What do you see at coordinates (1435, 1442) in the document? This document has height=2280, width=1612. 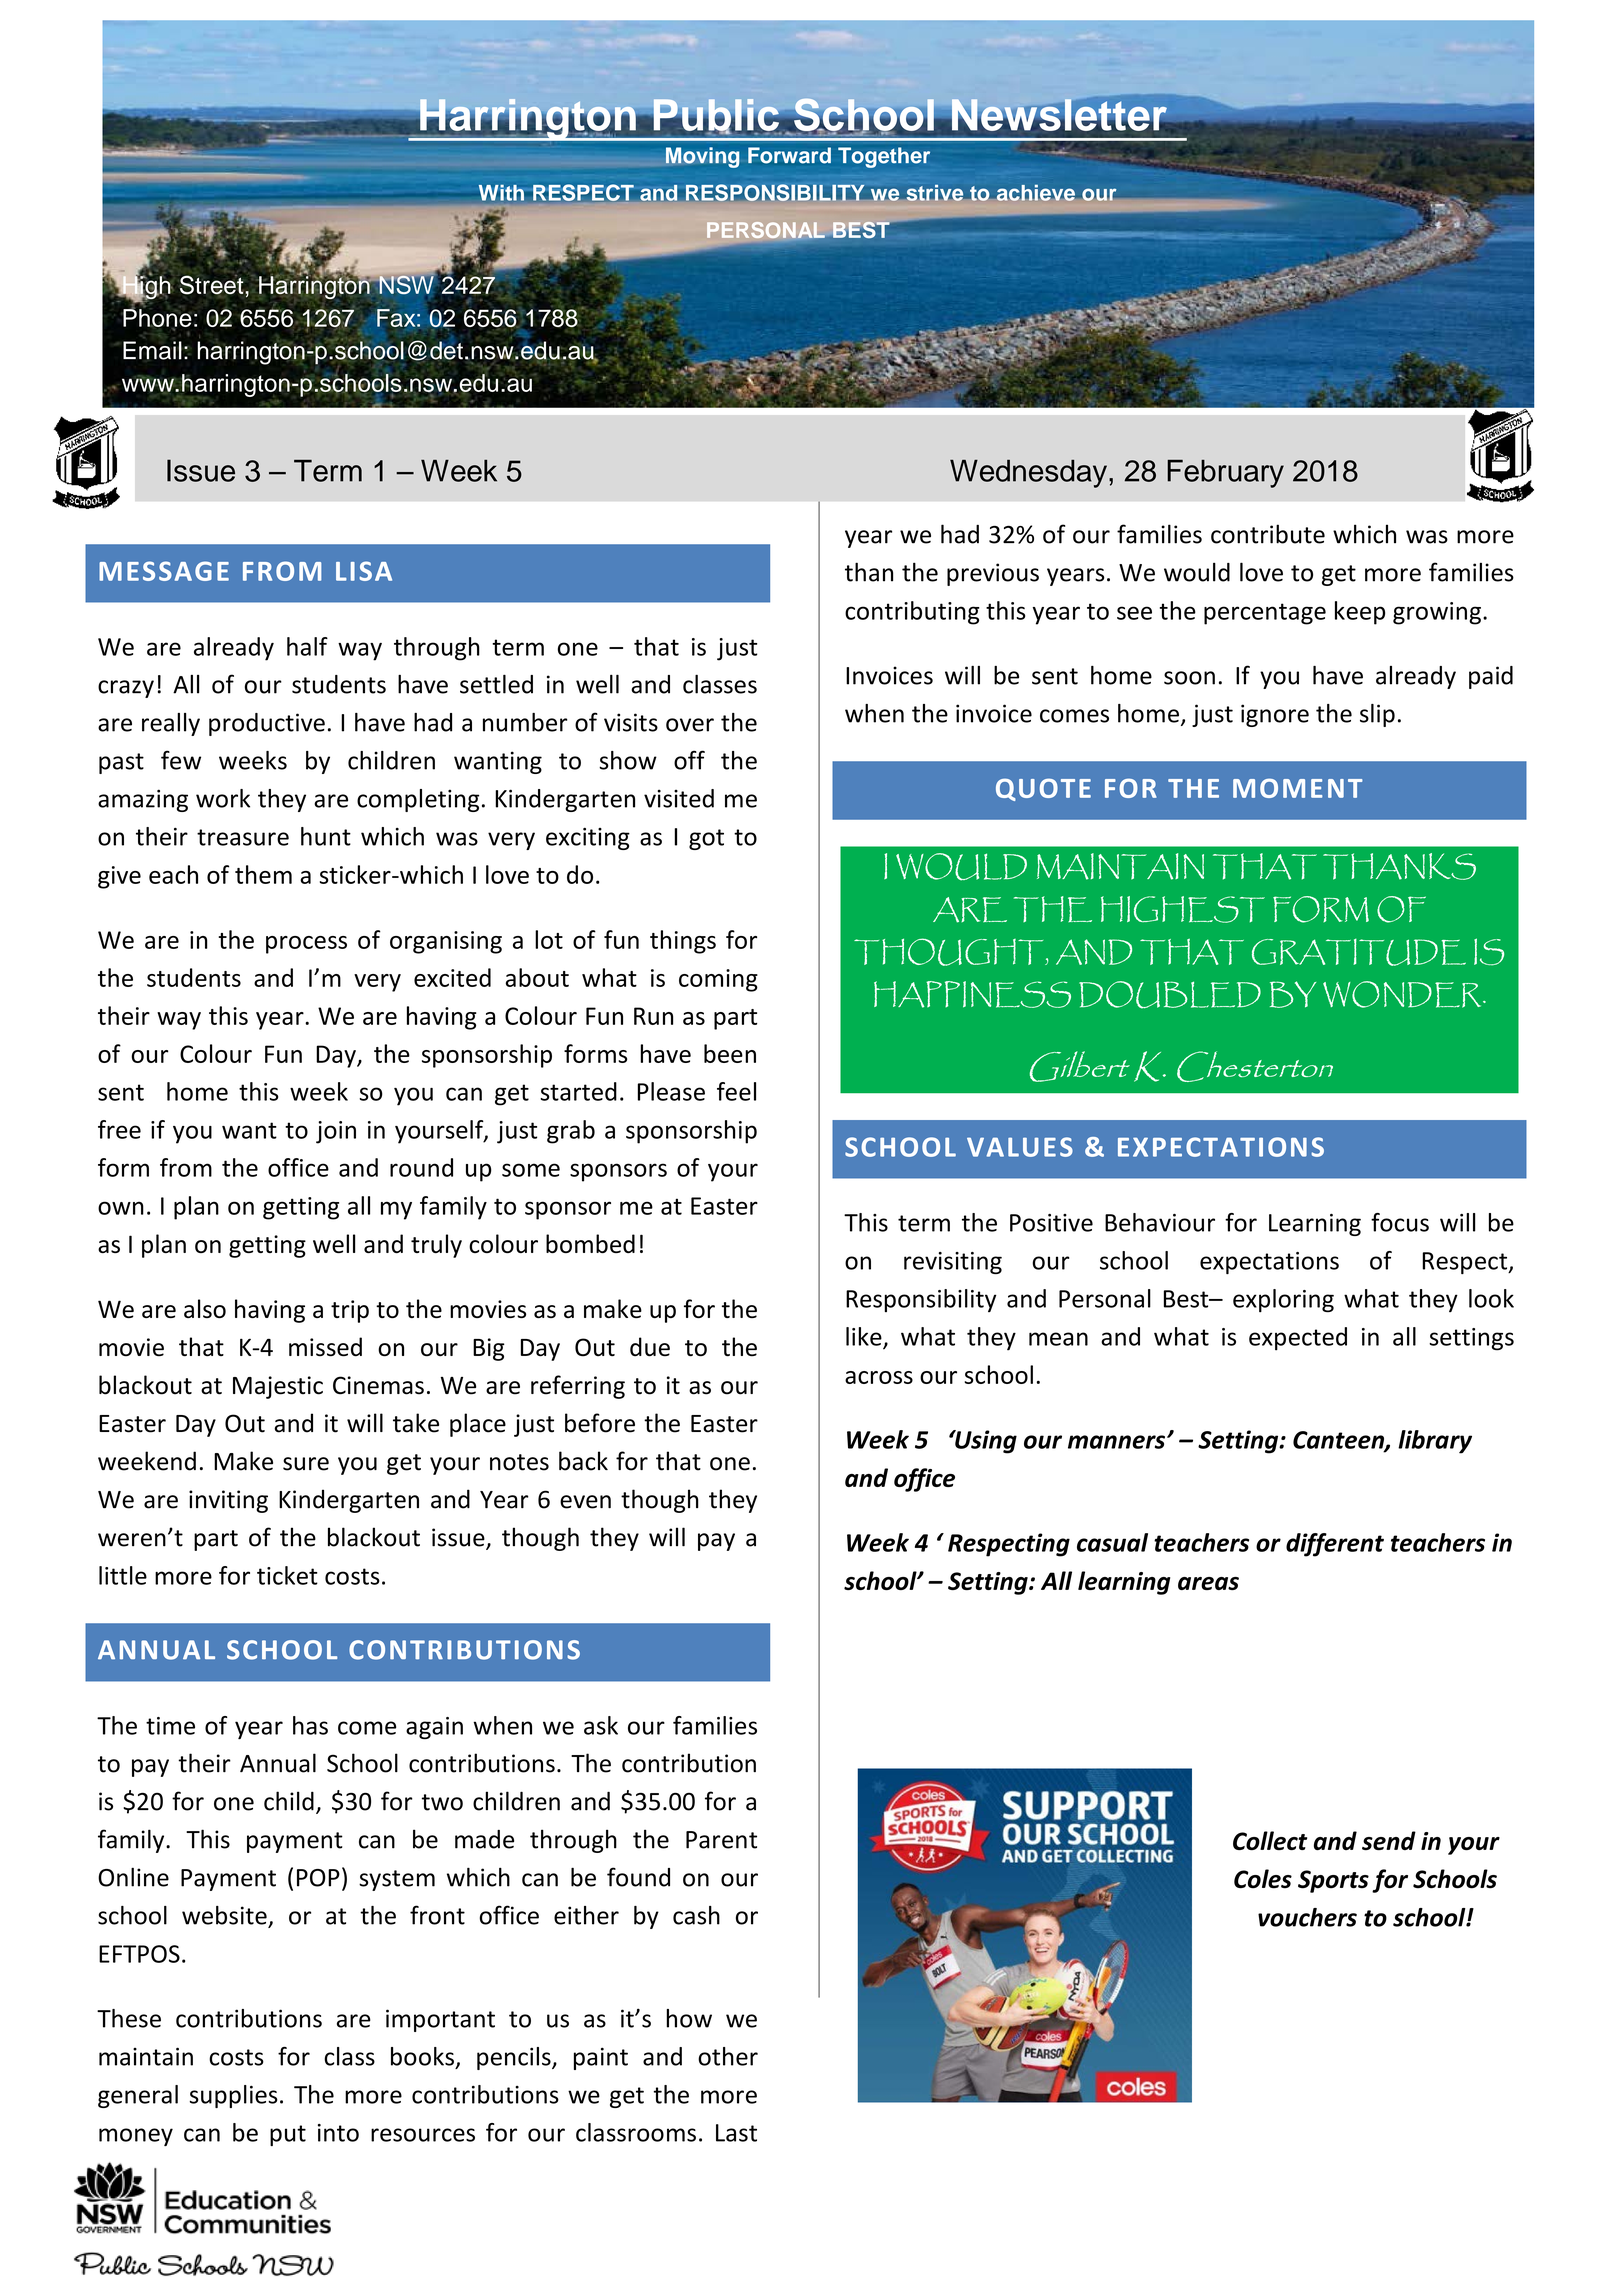 I see `library` at bounding box center [1435, 1442].
